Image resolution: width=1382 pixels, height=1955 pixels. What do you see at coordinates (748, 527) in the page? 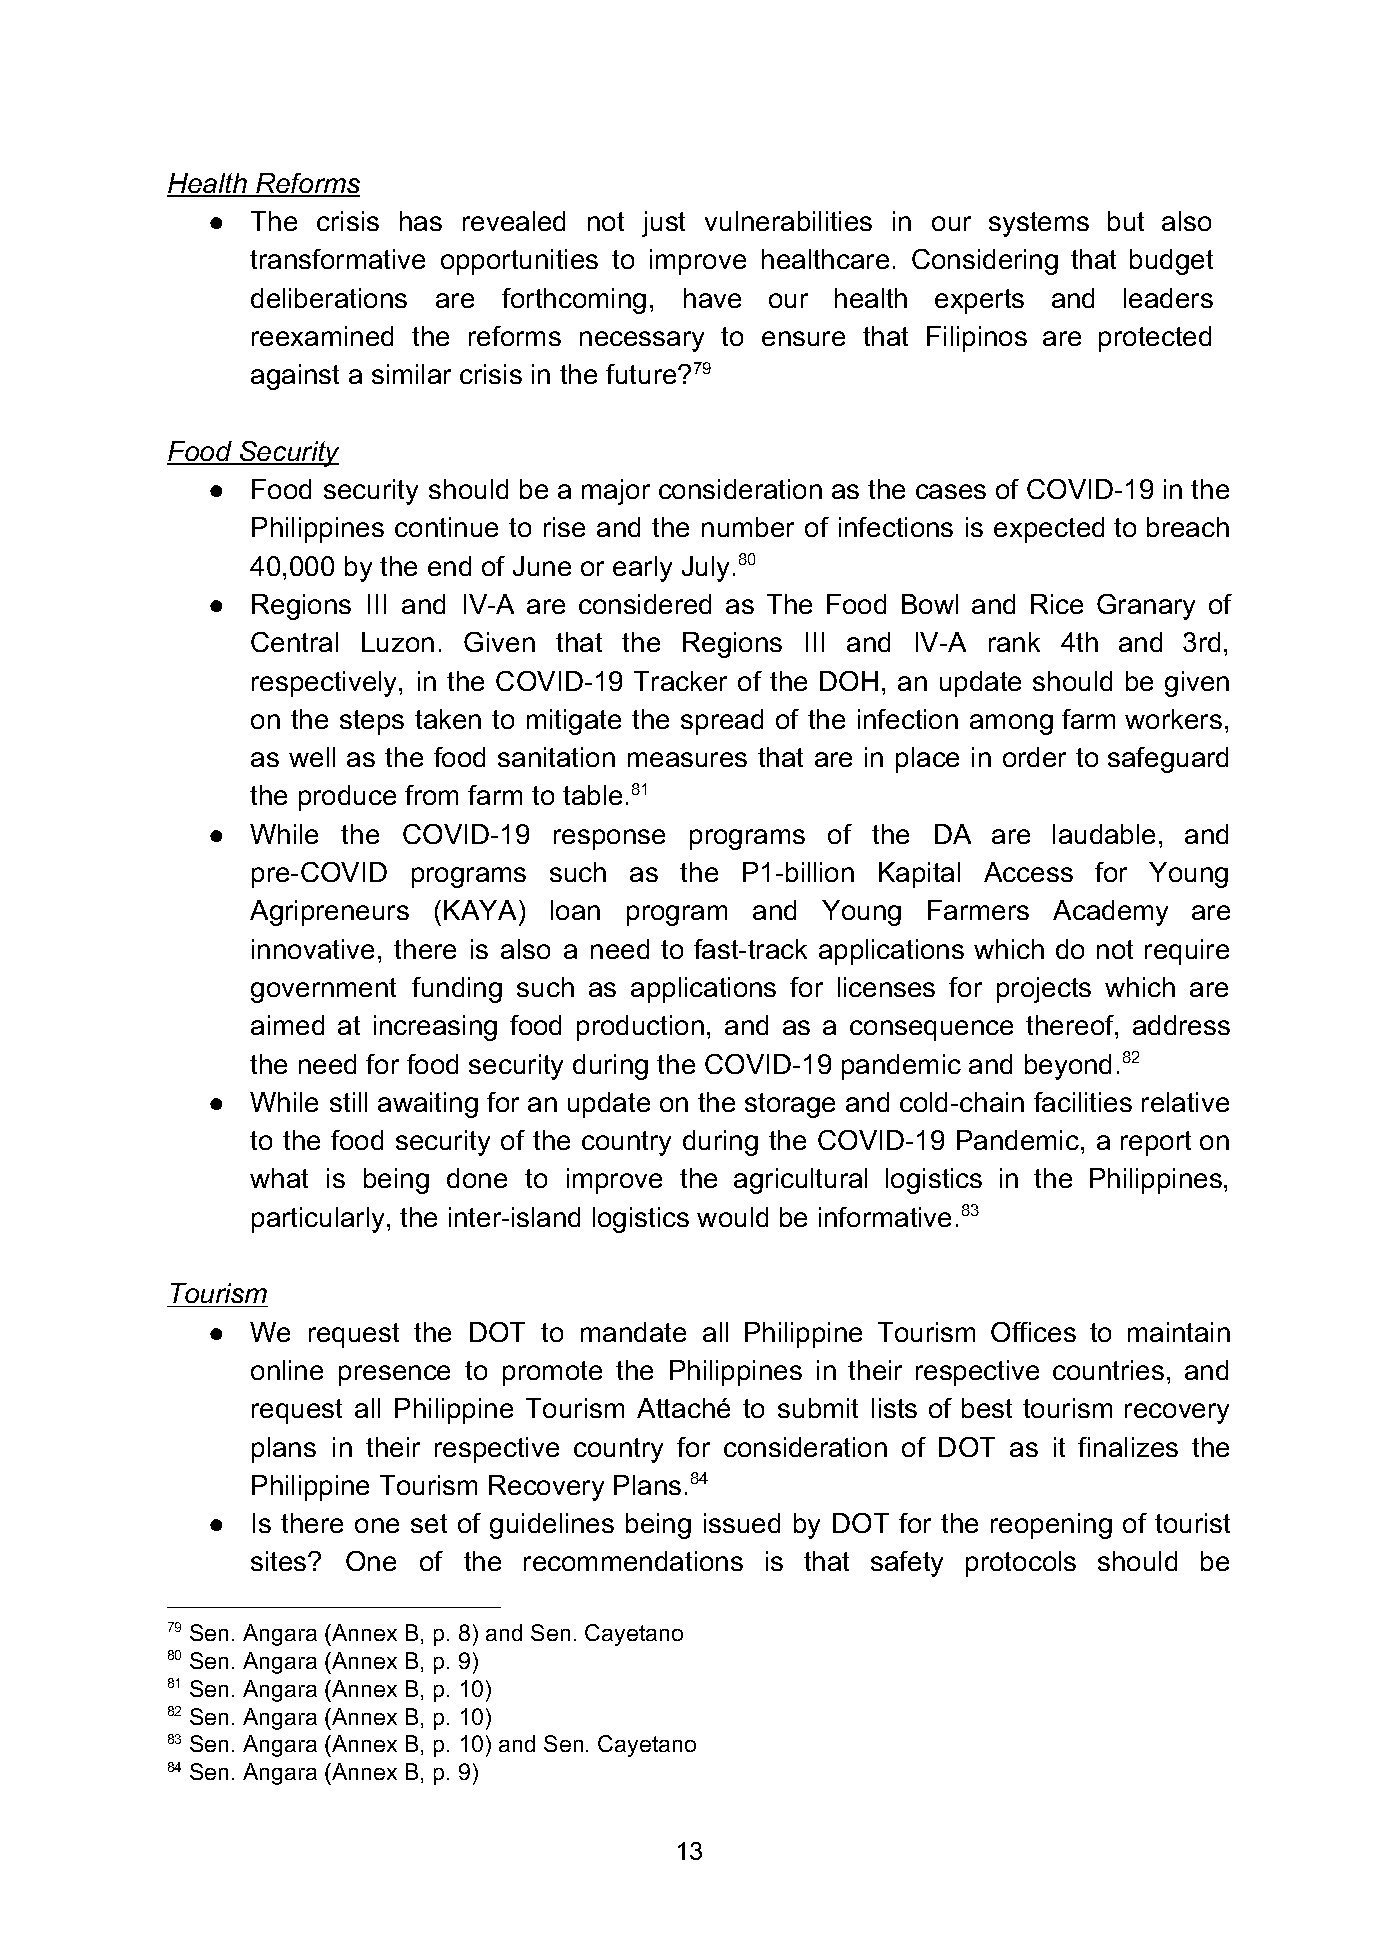
I see `number` at bounding box center [748, 527].
